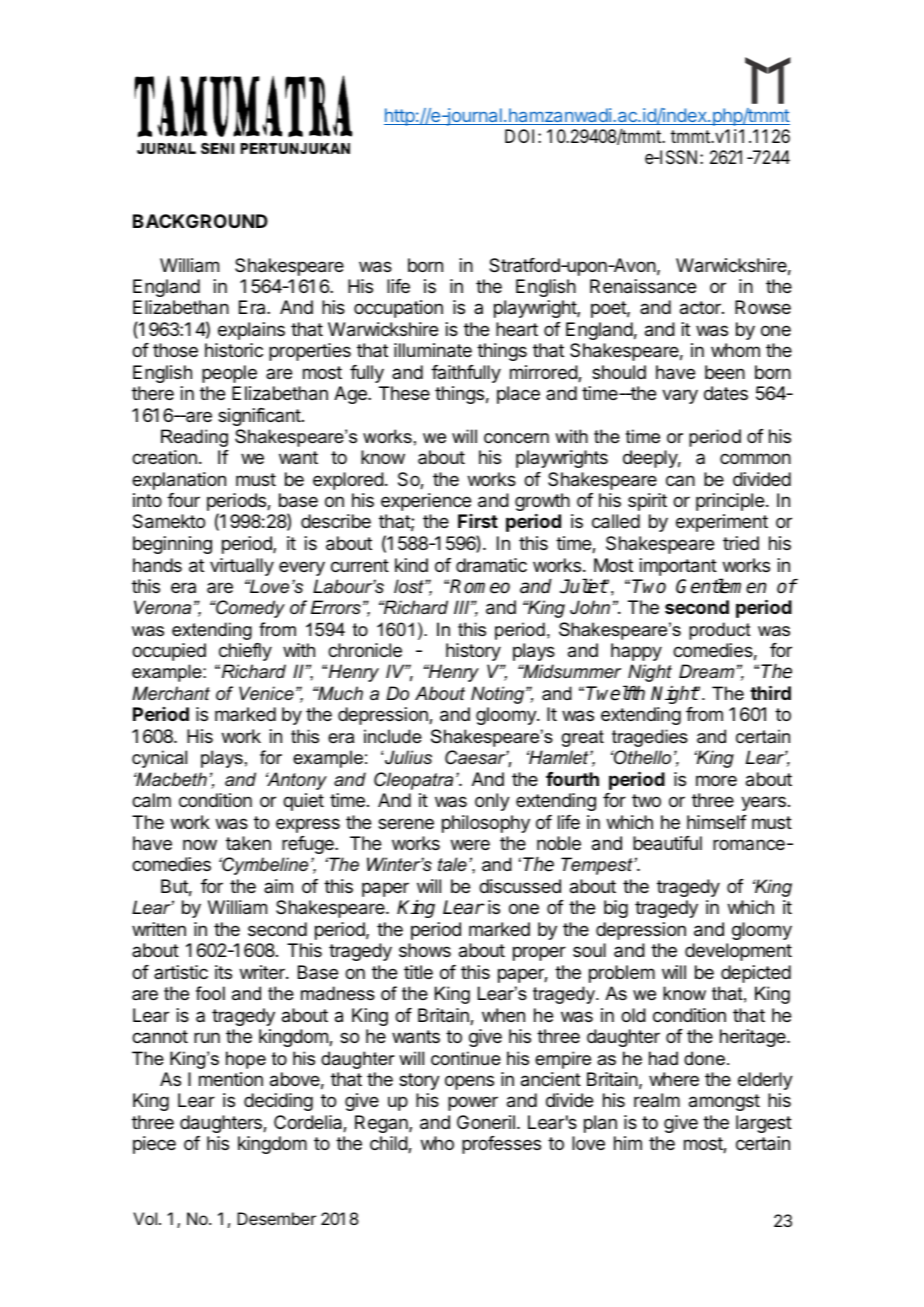 The height and width of the screenshot is (1307, 924). I want to click on Renaissance, so click(643, 286).
